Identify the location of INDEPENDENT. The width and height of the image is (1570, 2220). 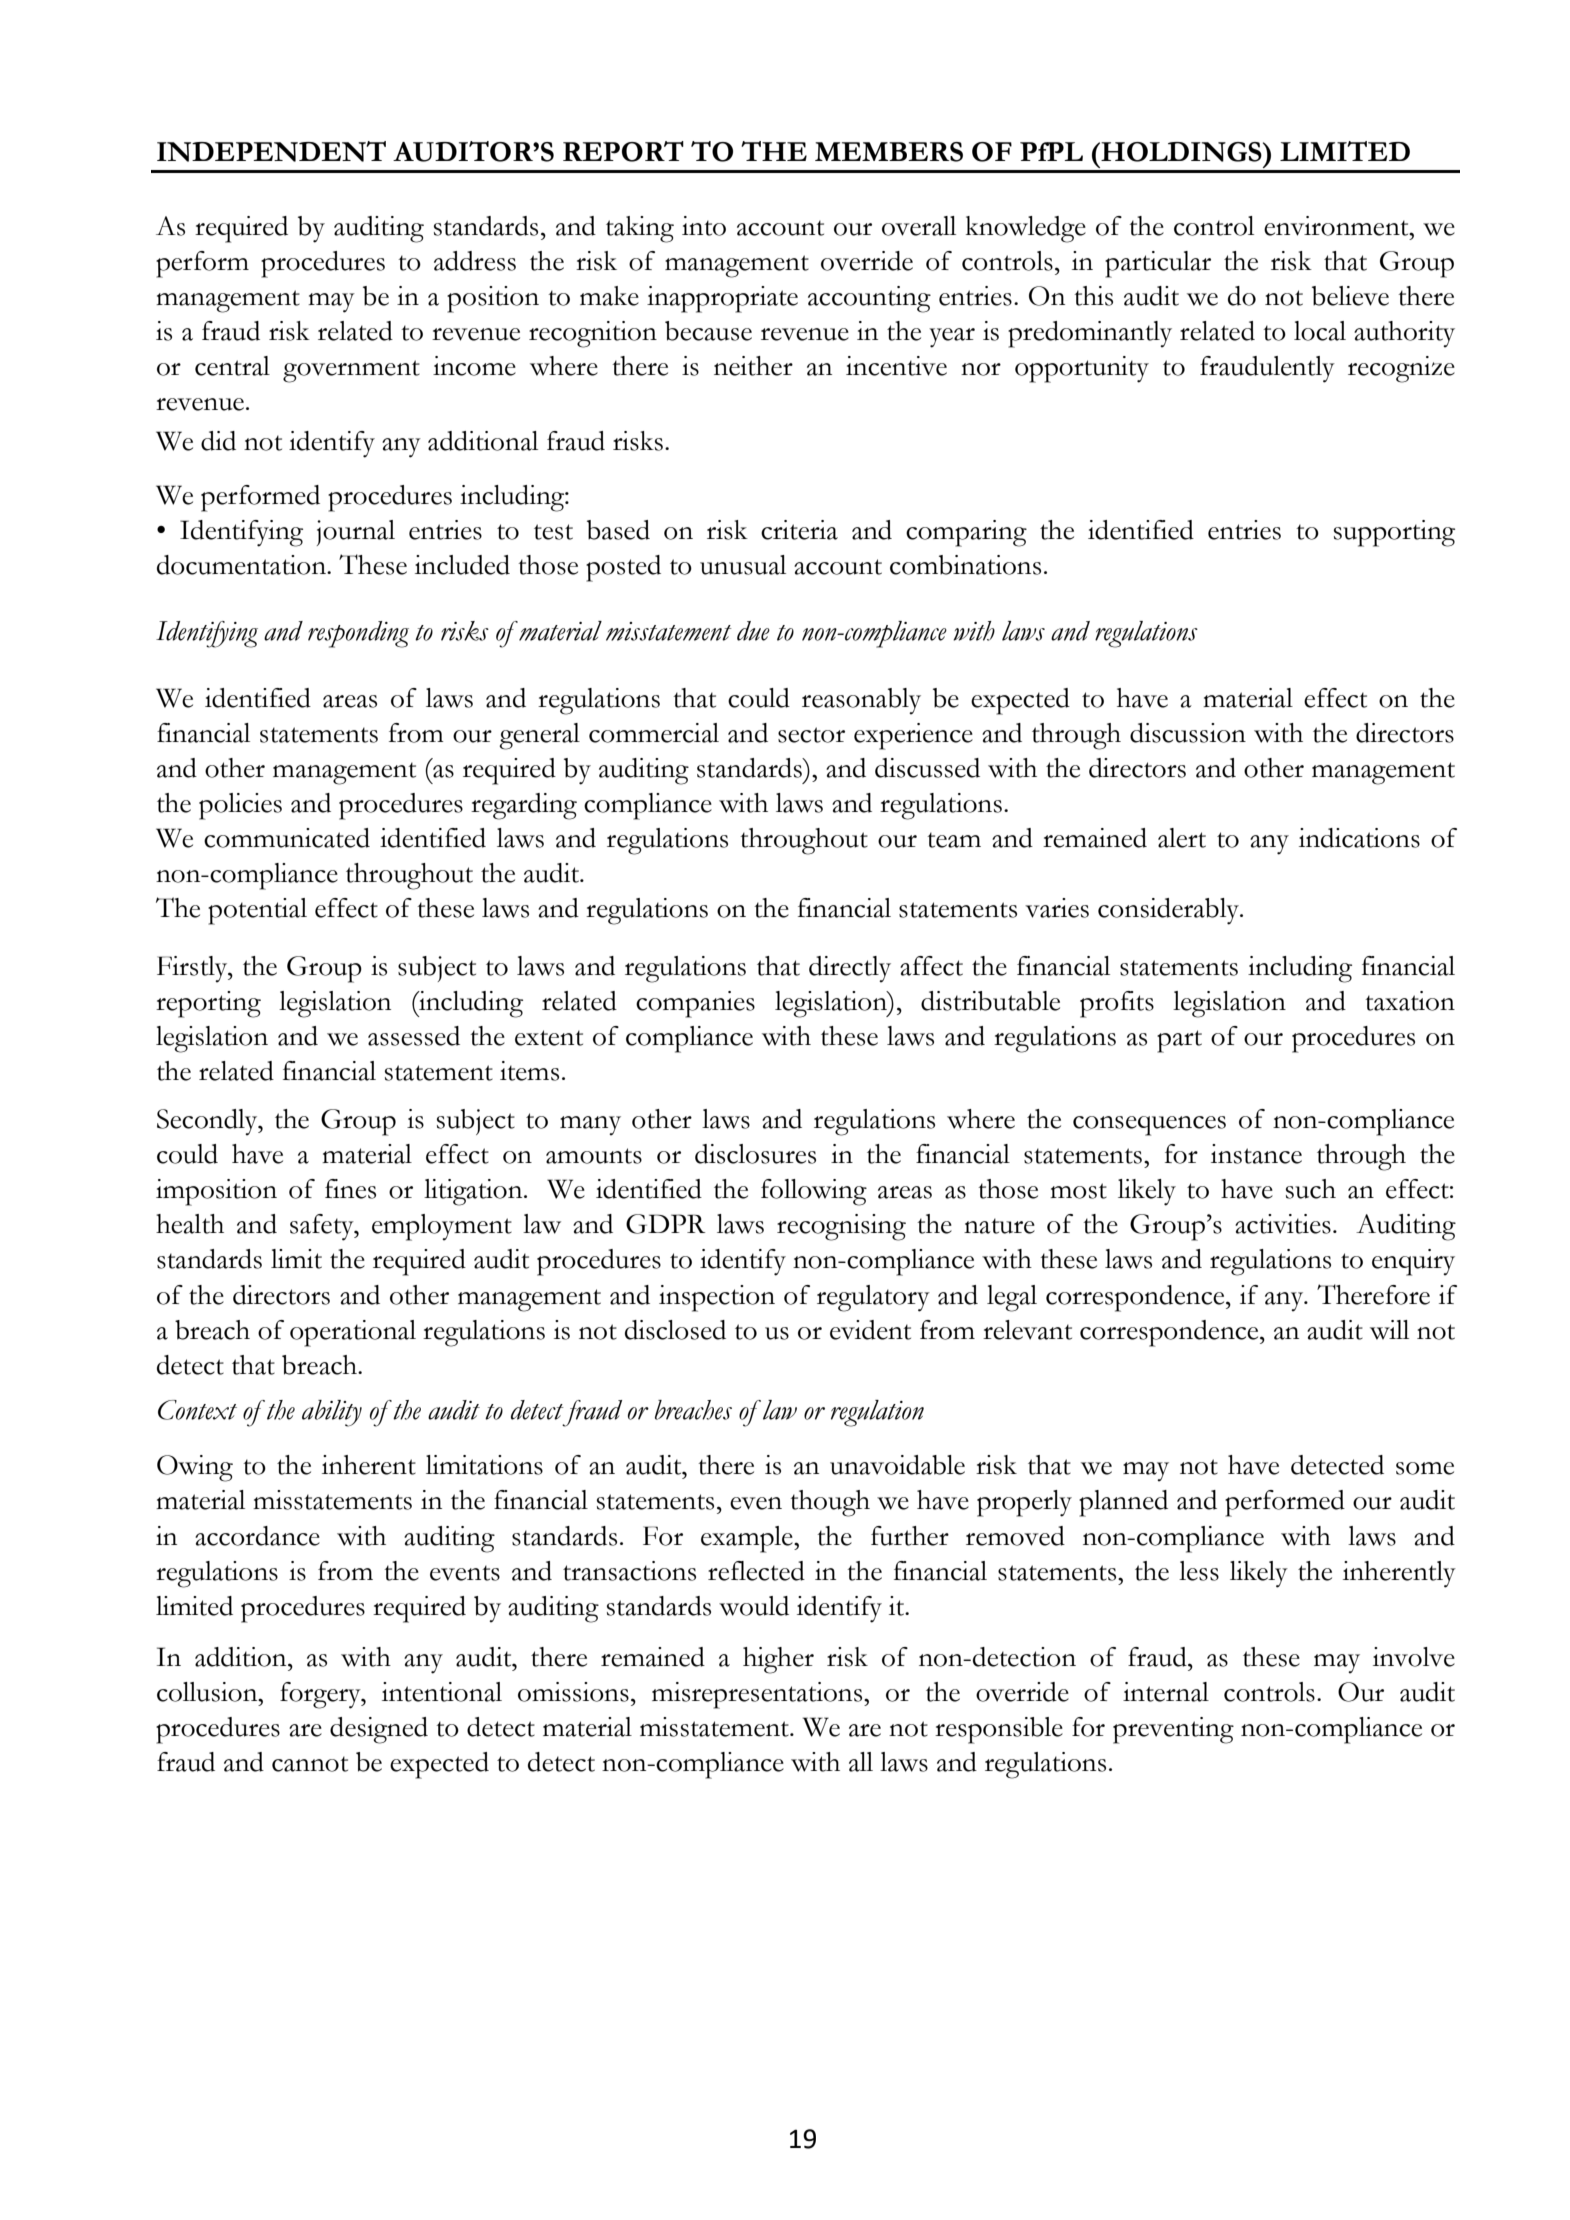
(271, 151).
